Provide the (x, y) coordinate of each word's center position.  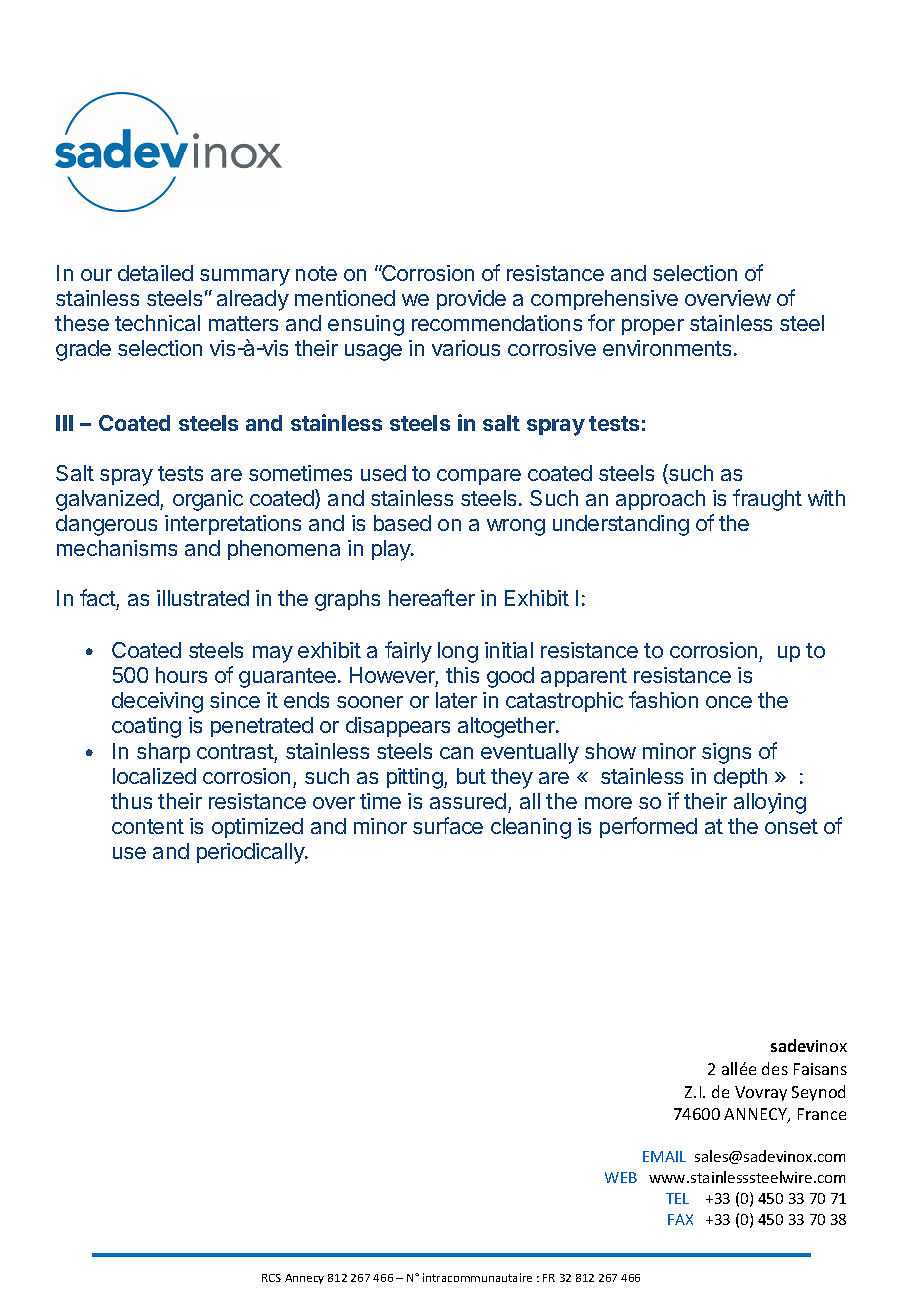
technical (157, 323)
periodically (251, 853)
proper (653, 327)
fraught (767, 500)
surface (448, 825)
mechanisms (117, 548)
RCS (271, 1278)
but (471, 776)
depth (740, 778)
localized (154, 776)
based (402, 523)
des (775, 1068)
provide (471, 300)
